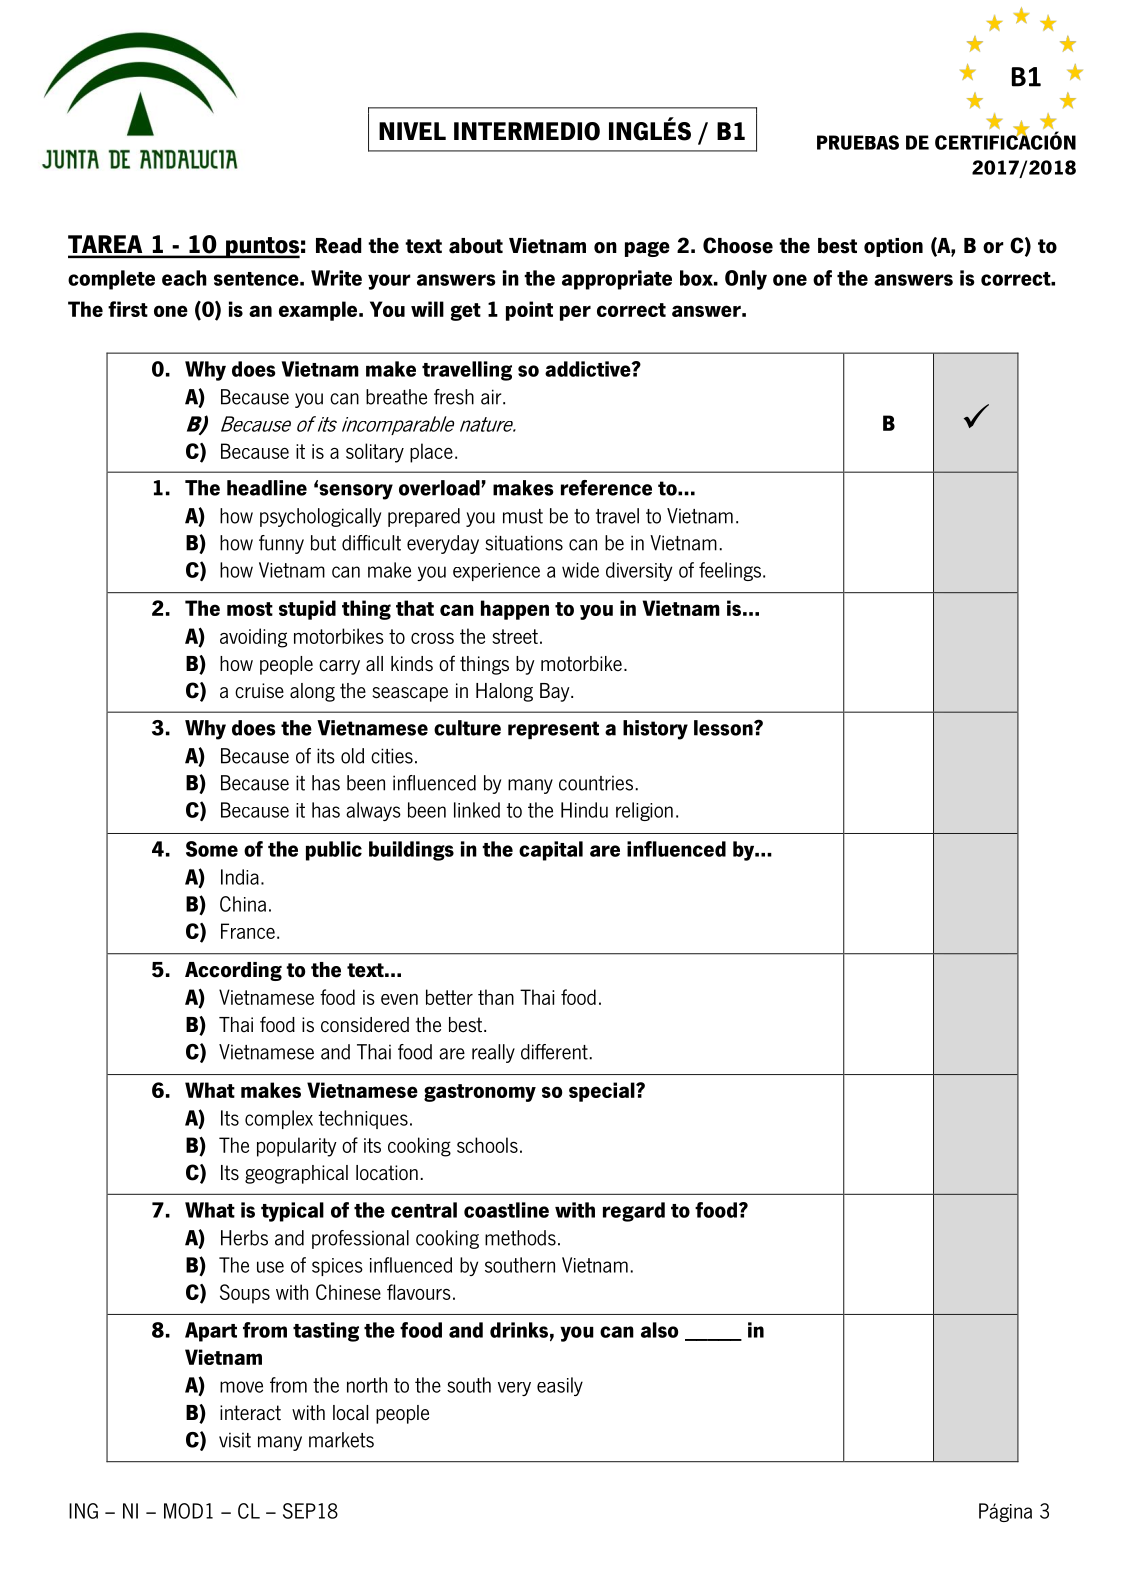 This screenshot has width=1125, height=1590. What do you see at coordinates (212, 849) in the screenshot?
I see `Some` at bounding box center [212, 849].
